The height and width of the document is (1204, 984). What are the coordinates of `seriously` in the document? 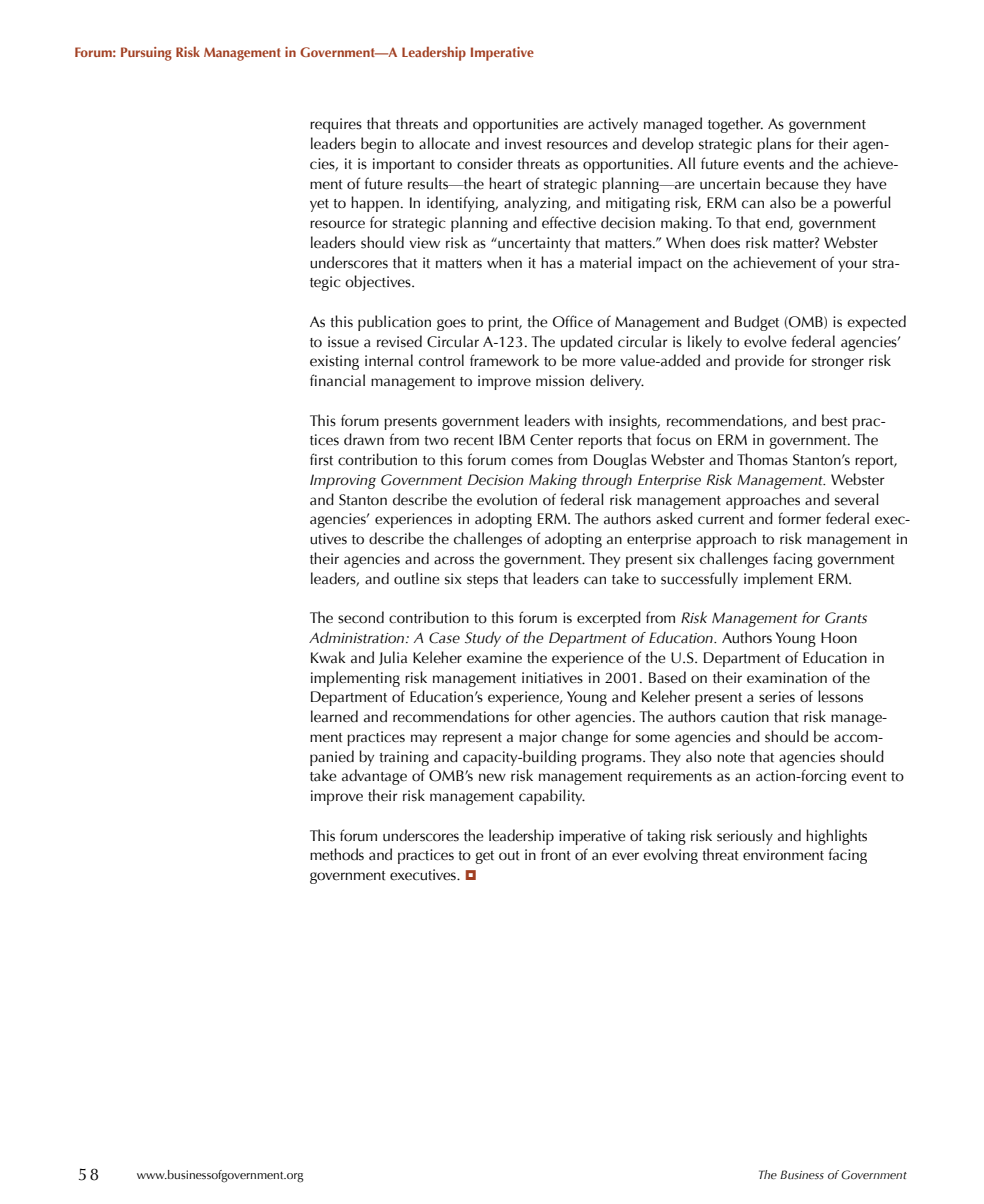 It's located at (745, 837).
